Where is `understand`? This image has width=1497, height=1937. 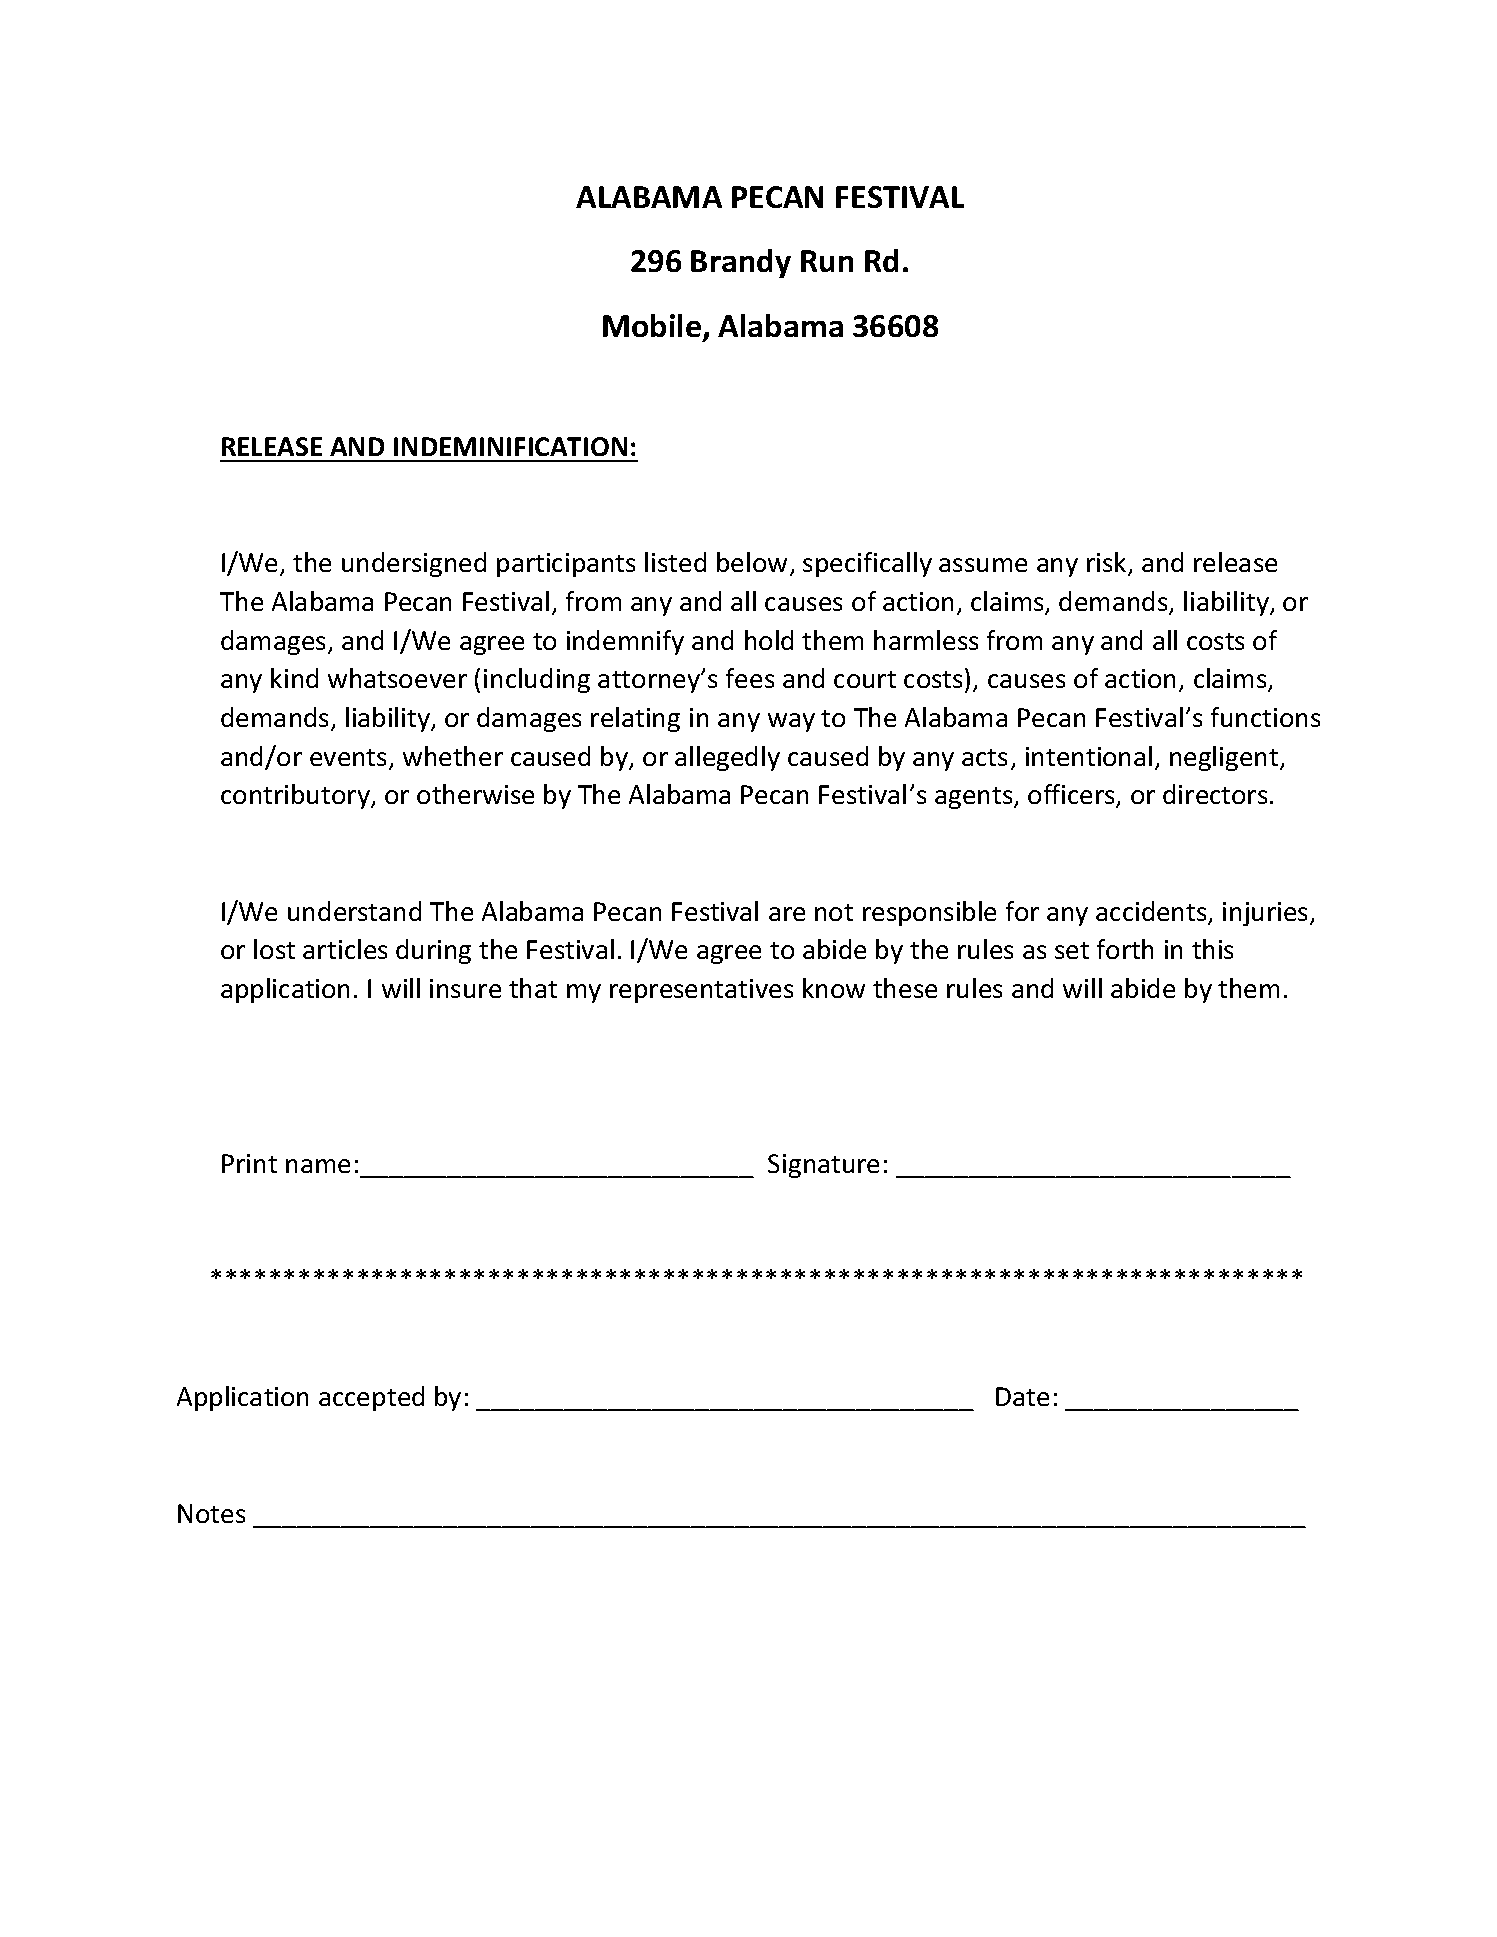
understand is located at coordinates (354, 911).
